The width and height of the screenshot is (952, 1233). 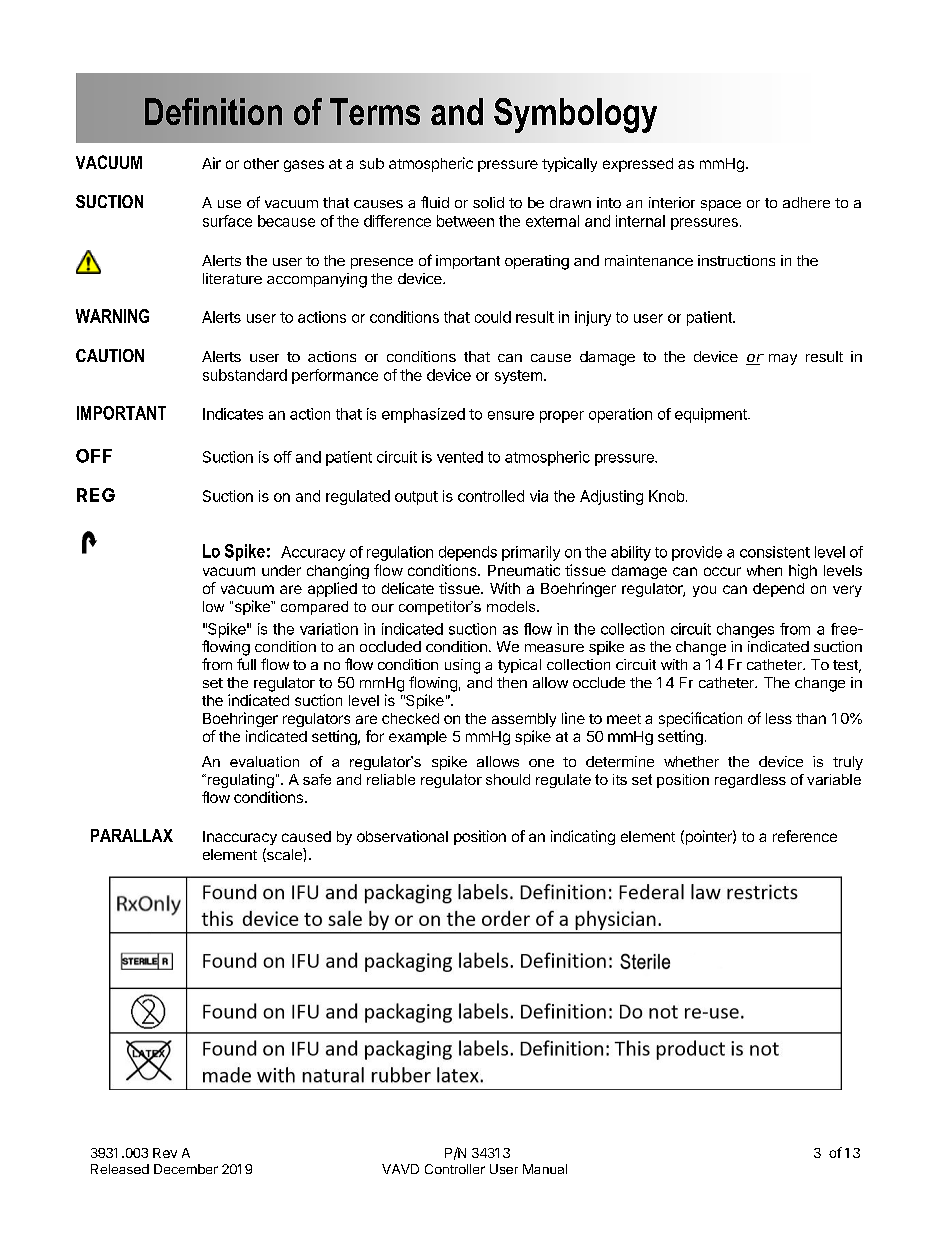 I want to click on Air, so click(x=211, y=163).
